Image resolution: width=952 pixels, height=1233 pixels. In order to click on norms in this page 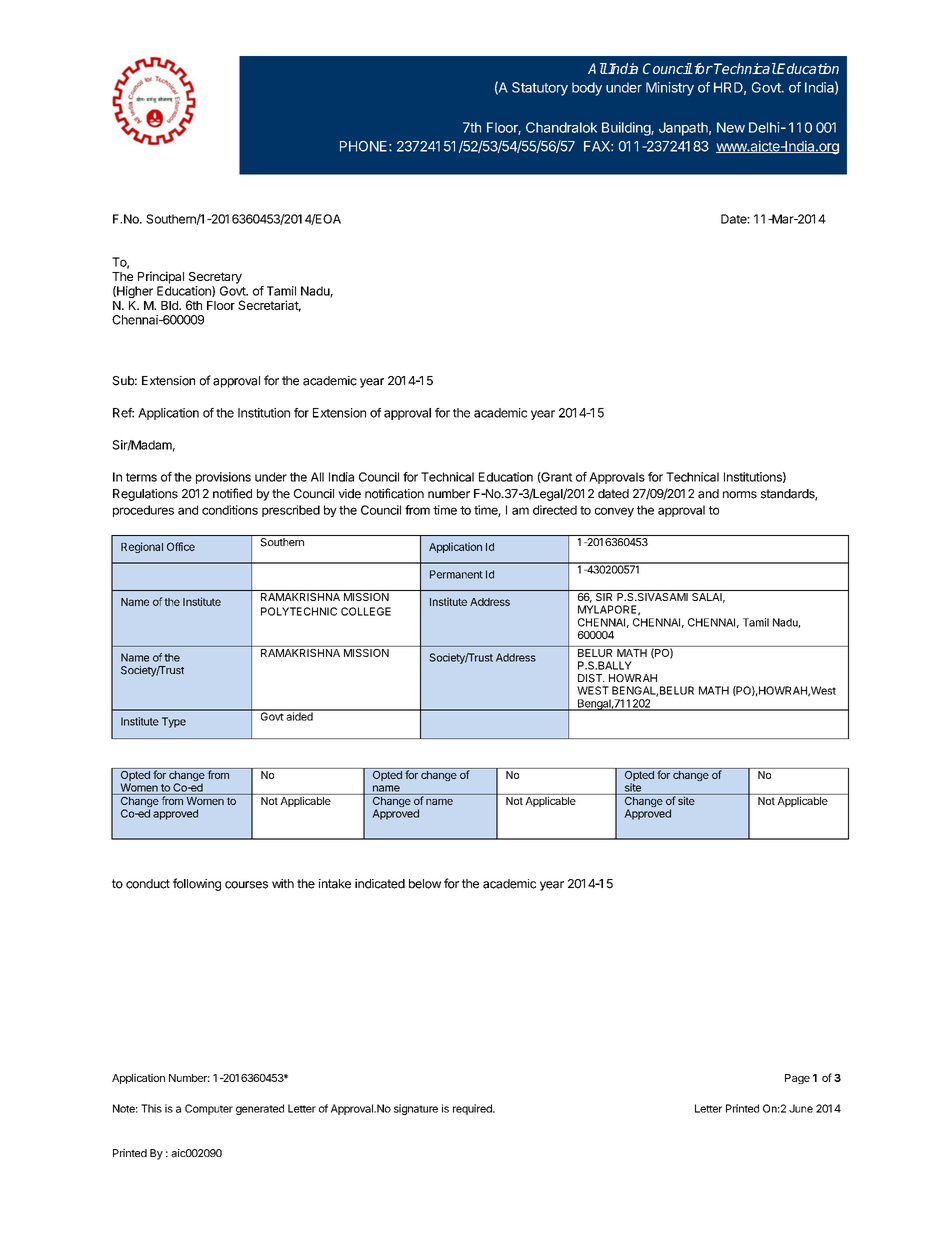, I will do `click(740, 495)`.
